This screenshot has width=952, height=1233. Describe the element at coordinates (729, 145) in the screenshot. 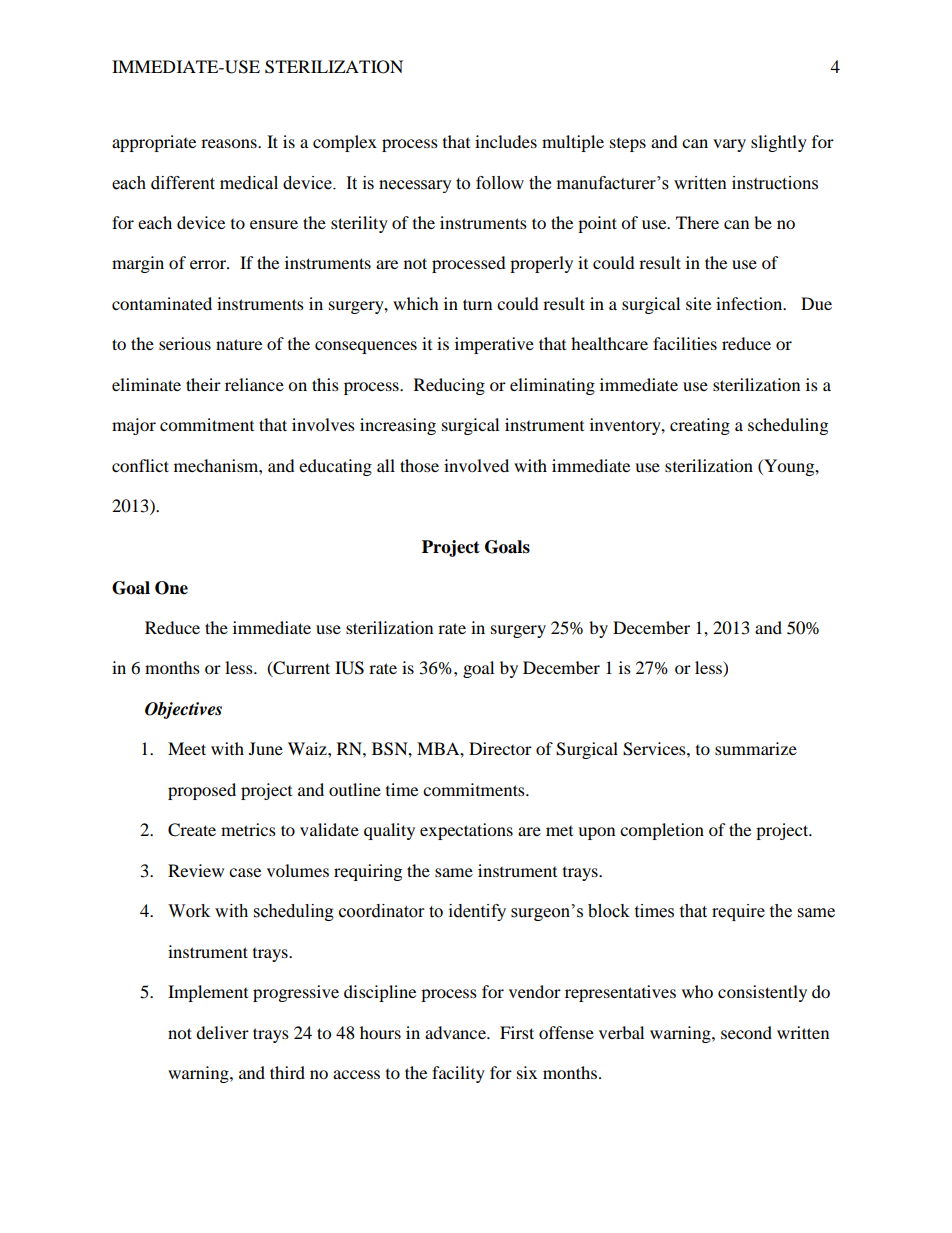

I see `vary` at that location.
